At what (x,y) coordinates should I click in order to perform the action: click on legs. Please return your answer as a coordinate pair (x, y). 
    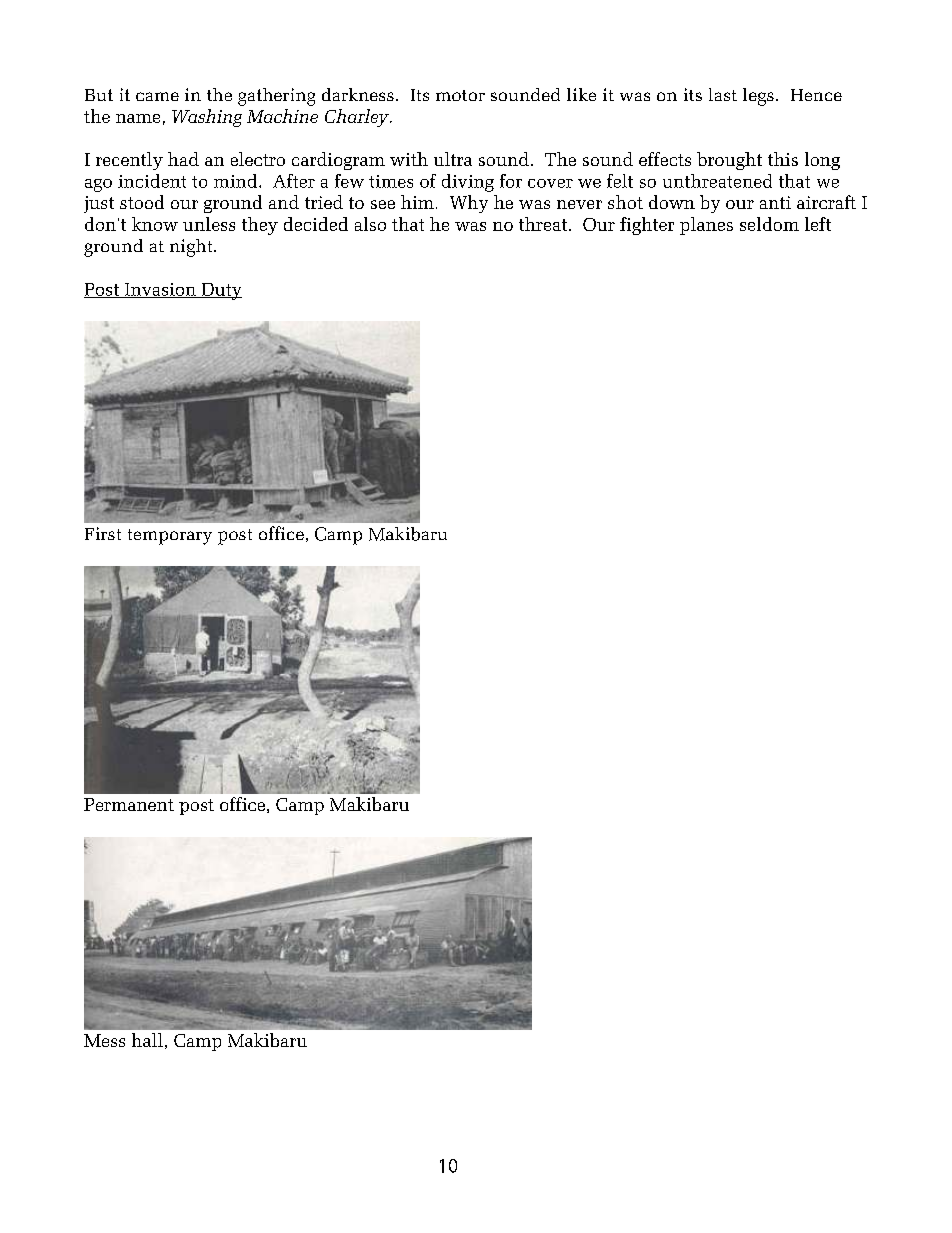
    Looking at the image, I should click on (758, 97).
